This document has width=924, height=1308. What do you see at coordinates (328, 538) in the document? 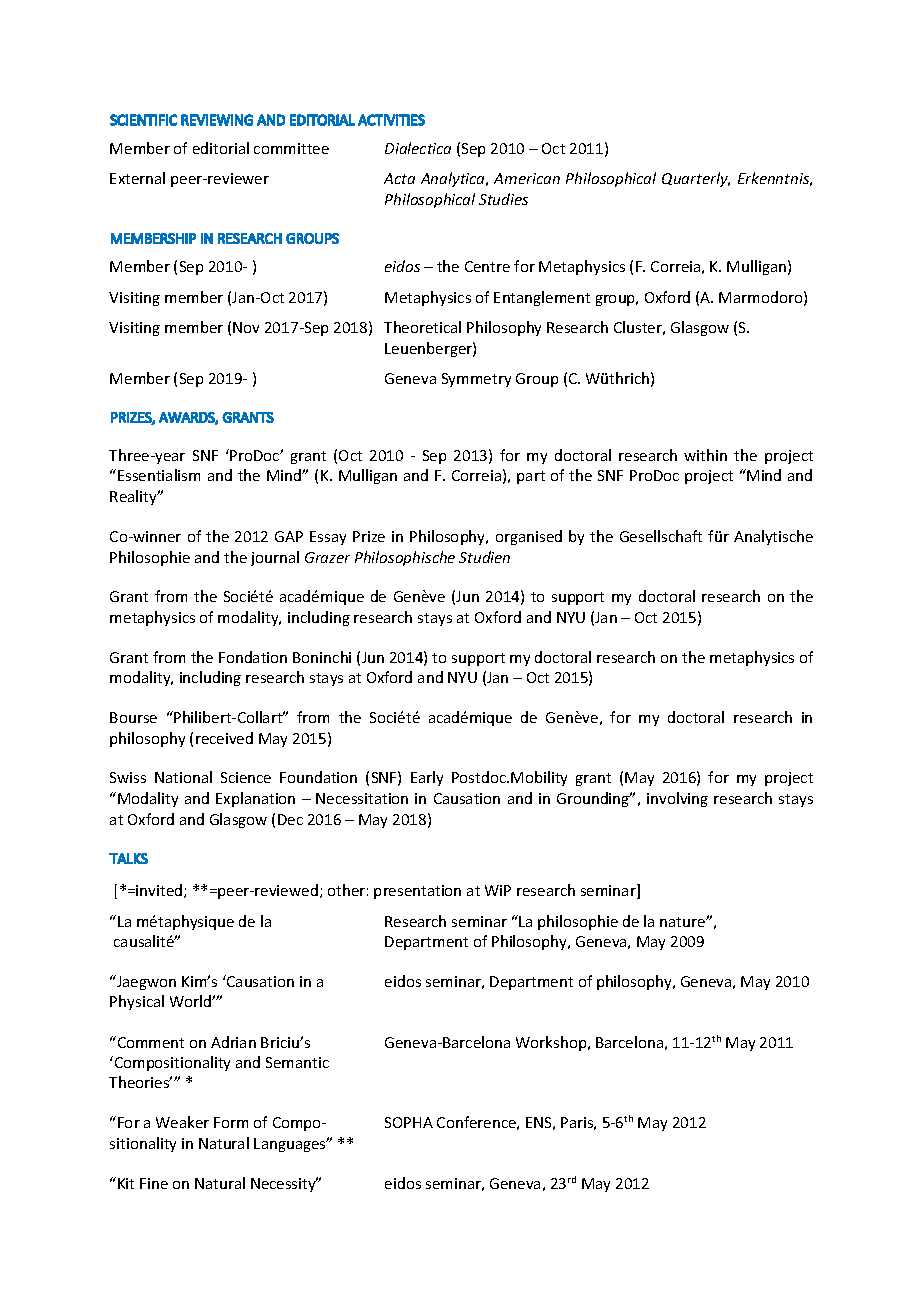
I see `Essay` at bounding box center [328, 538].
